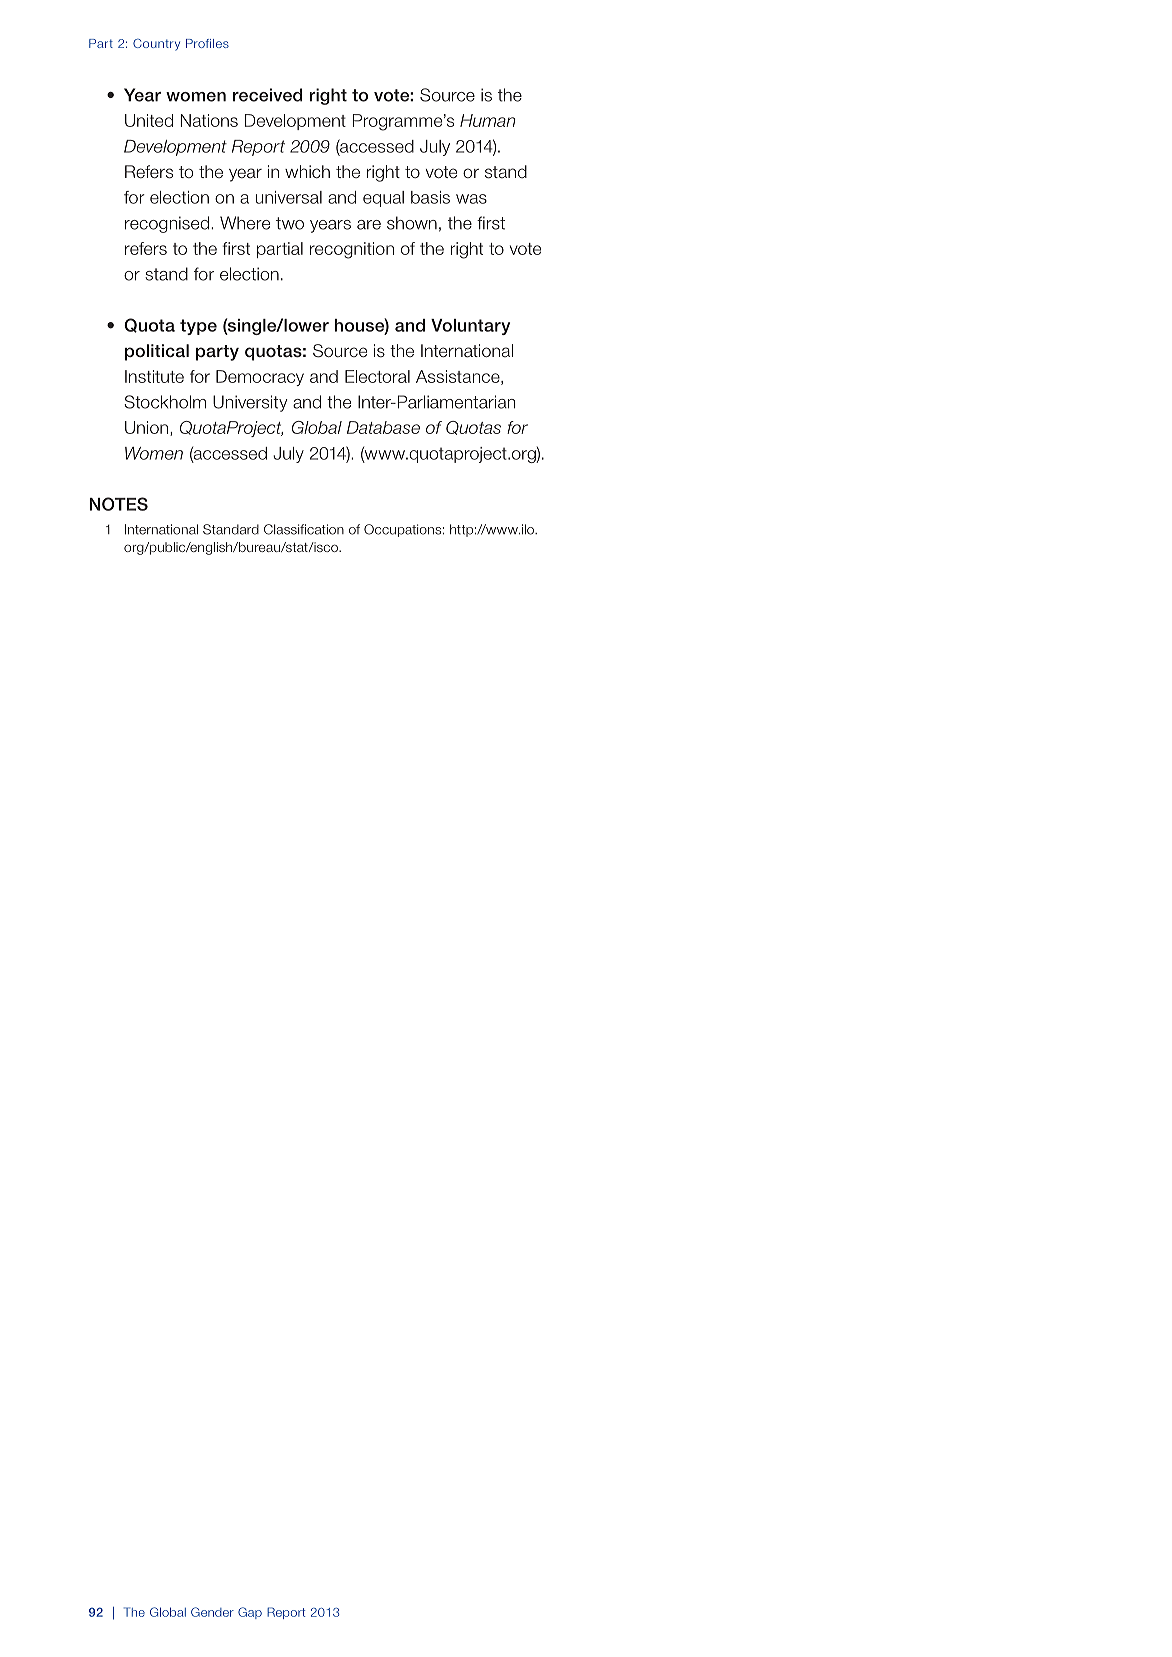 The image size is (1172, 1657). Describe the element at coordinates (304, 529) in the screenshot. I see `Classification` at that location.
